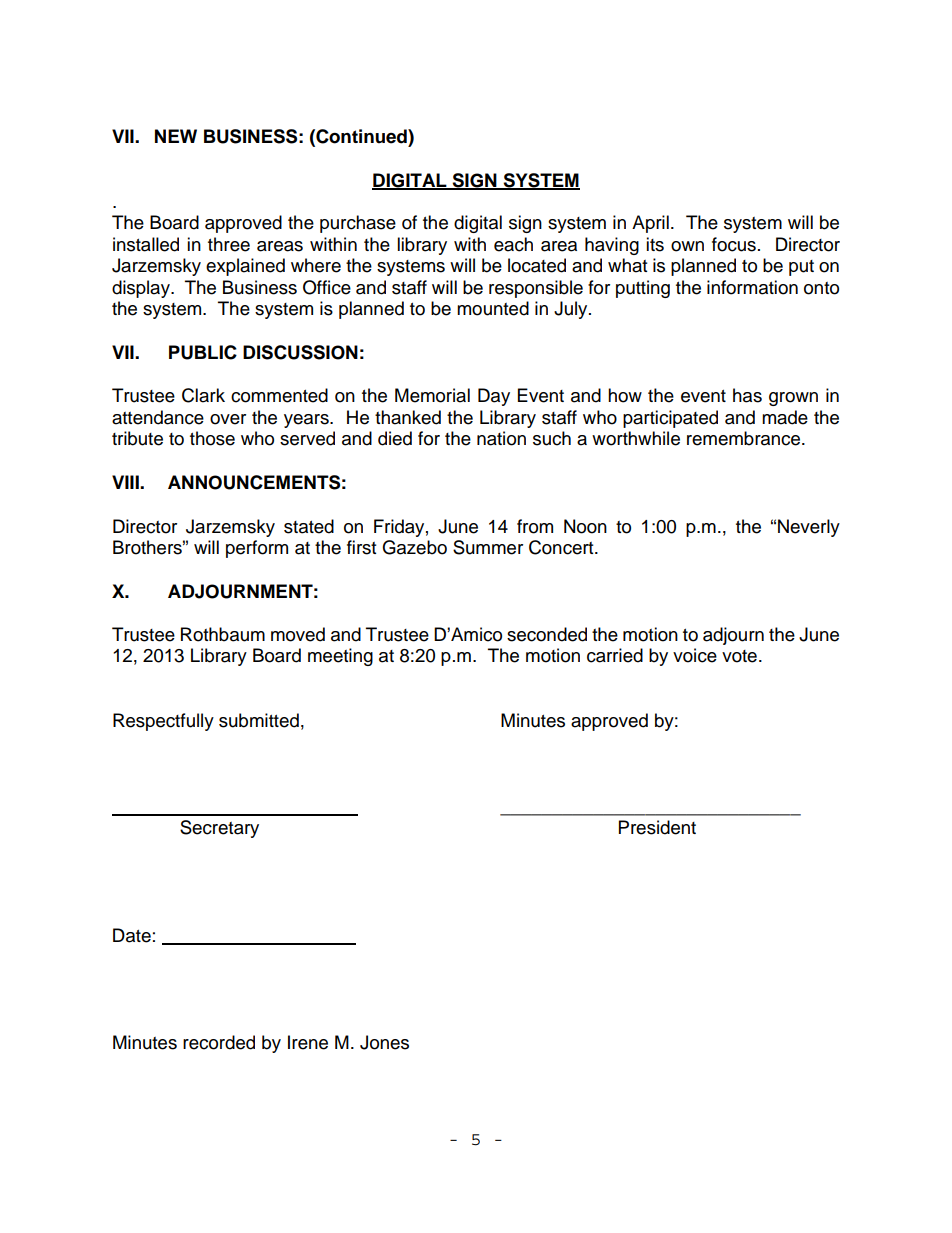  Describe the element at coordinates (163, 722) in the document. I see `Respectfully` at that location.
